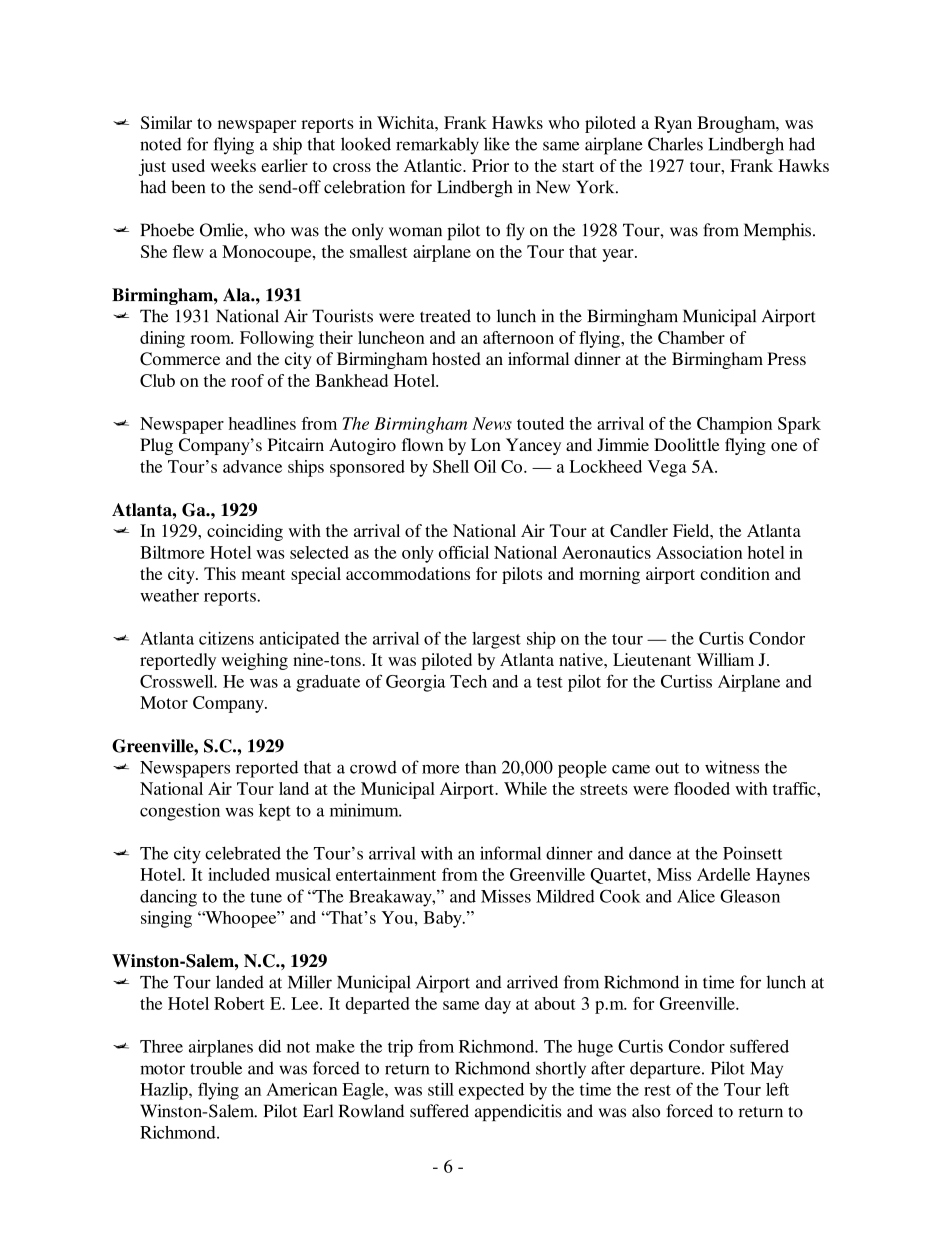 This document has height=1233, width=952. Describe the element at coordinates (737, 124) in the document. I see `Brougham` at that location.
